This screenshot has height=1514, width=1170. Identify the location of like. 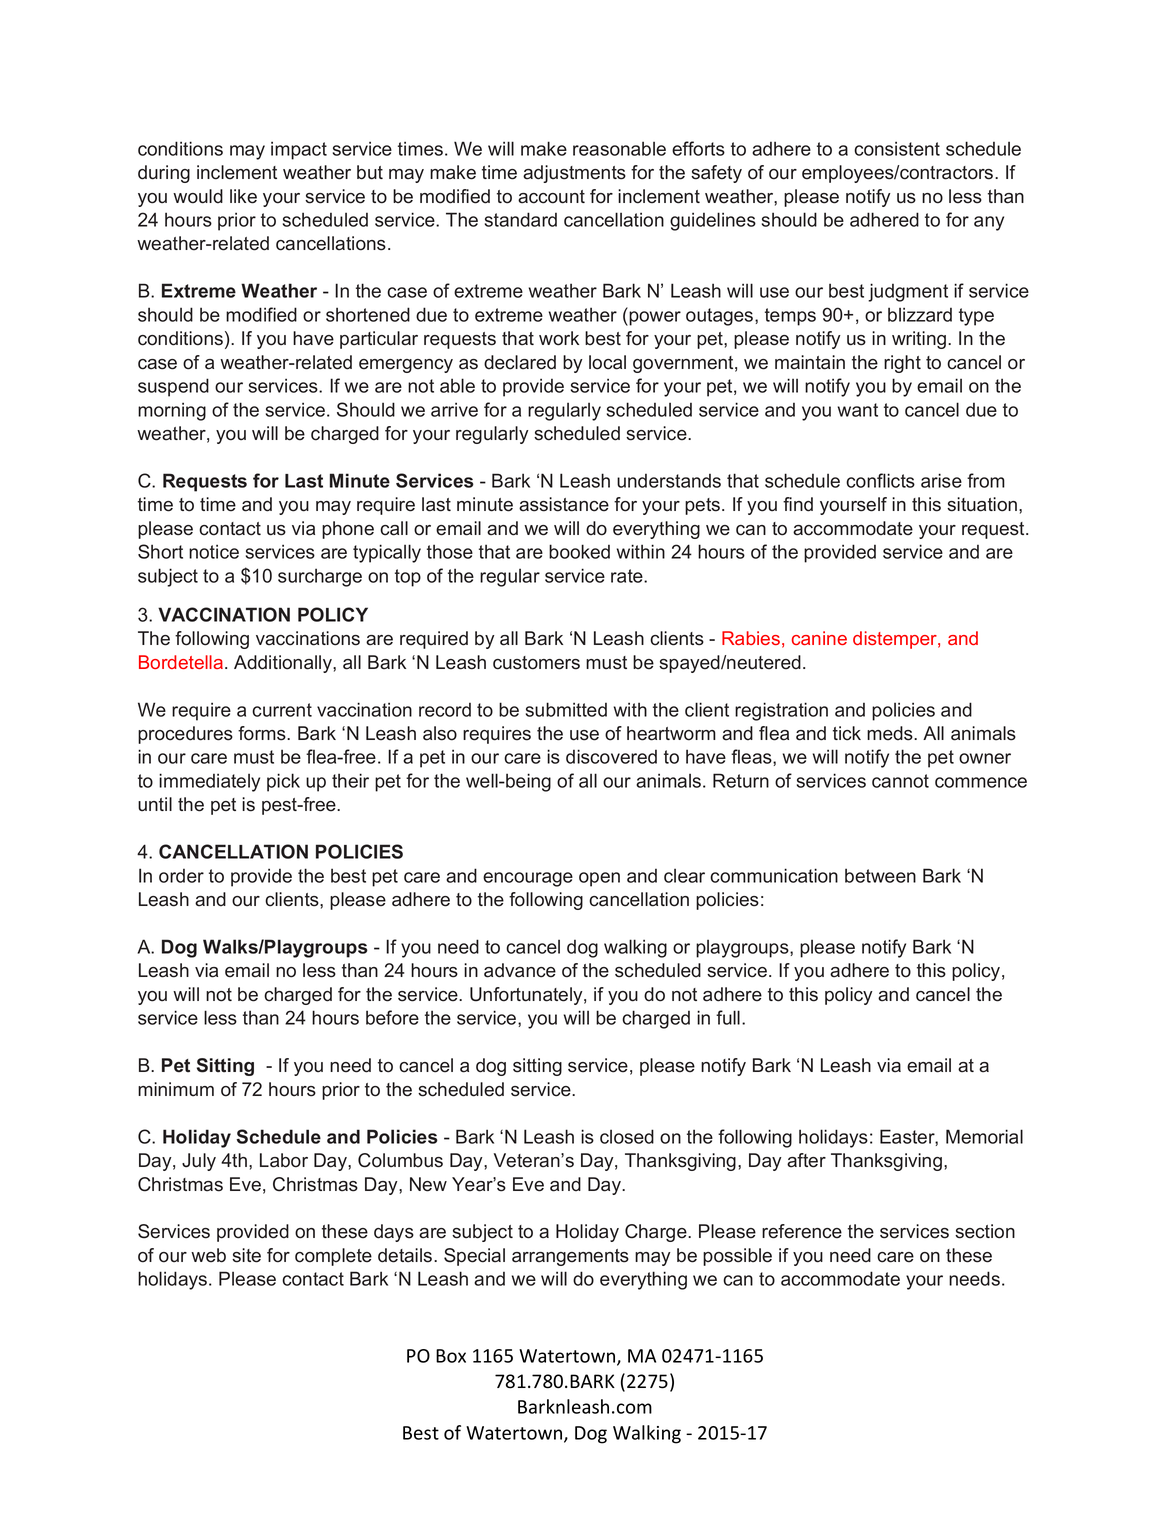
(243, 196).
